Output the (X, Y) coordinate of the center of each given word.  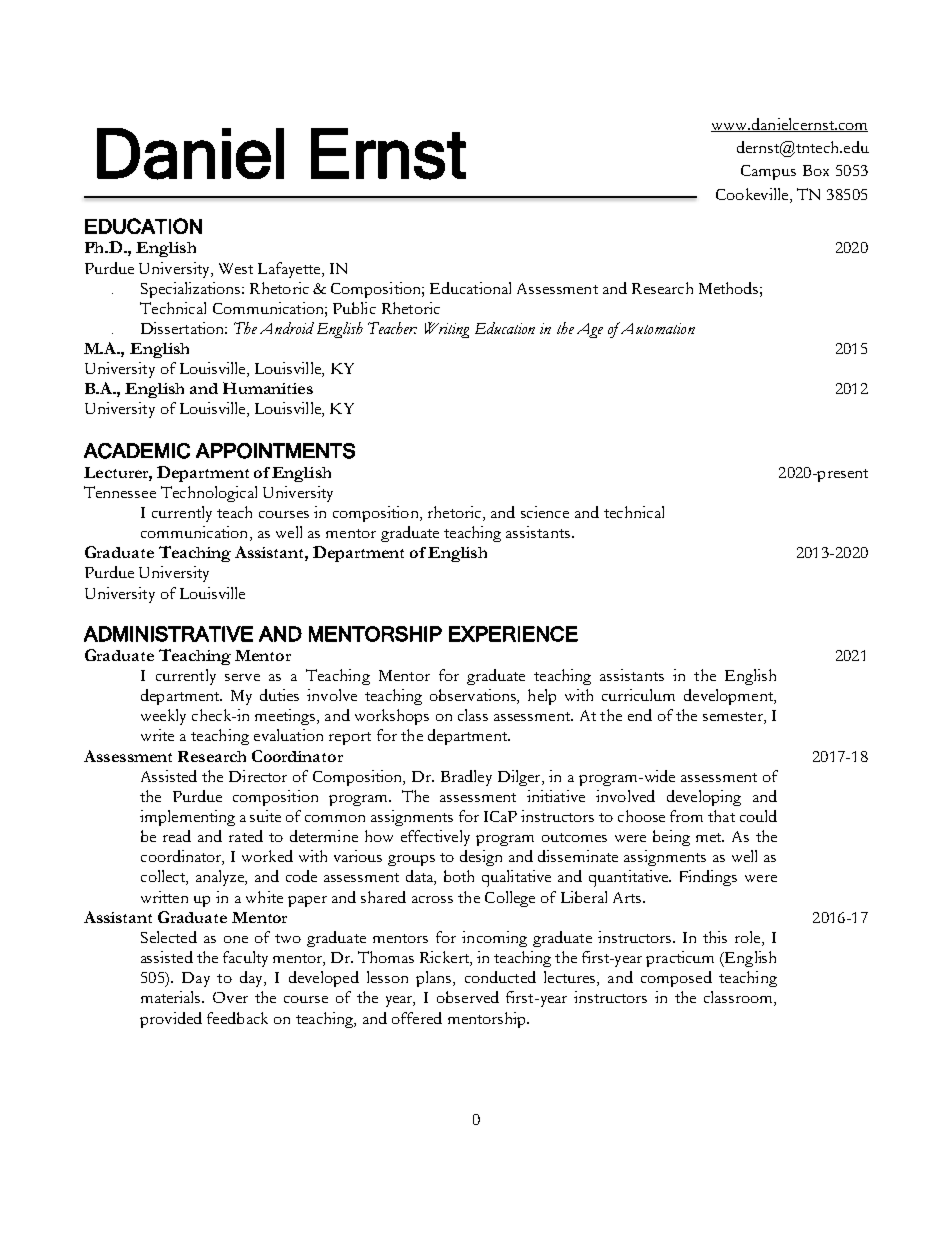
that (721, 816)
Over (230, 997)
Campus (768, 172)
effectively (435, 838)
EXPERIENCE (513, 634)
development (730, 697)
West (236, 268)
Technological (209, 494)
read (177, 836)
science (545, 512)
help (542, 697)
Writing (447, 330)
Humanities (268, 388)
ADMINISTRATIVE (168, 634)
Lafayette (290, 270)
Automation (656, 328)
